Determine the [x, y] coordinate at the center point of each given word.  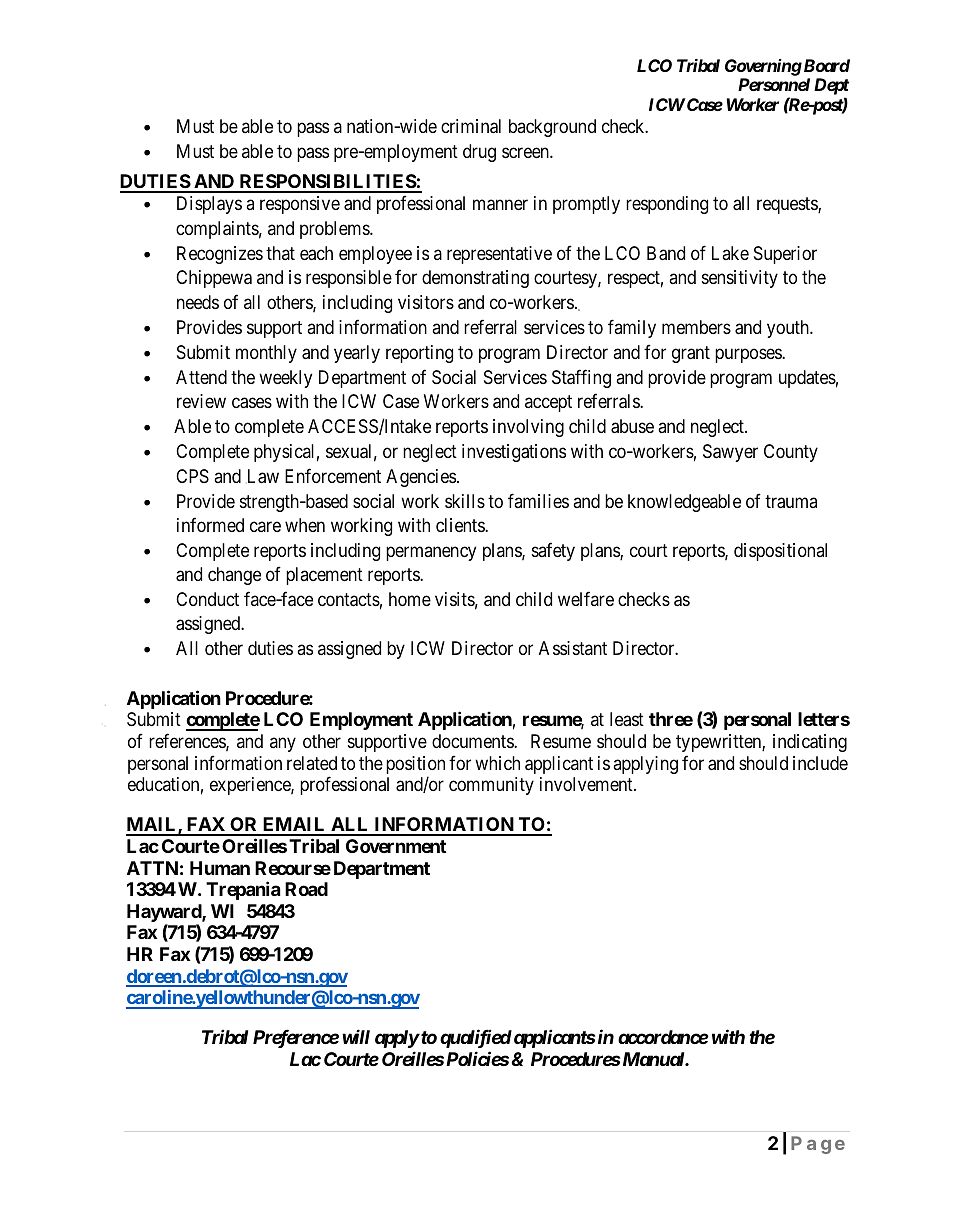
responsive [300, 205]
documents [473, 741]
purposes [749, 355]
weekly [285, 379]
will [356, 1036]
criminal [471, 126]
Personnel [774, 84]
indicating [810, 743]
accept [548, 403]
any [283, 744]
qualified [476, 1038]
